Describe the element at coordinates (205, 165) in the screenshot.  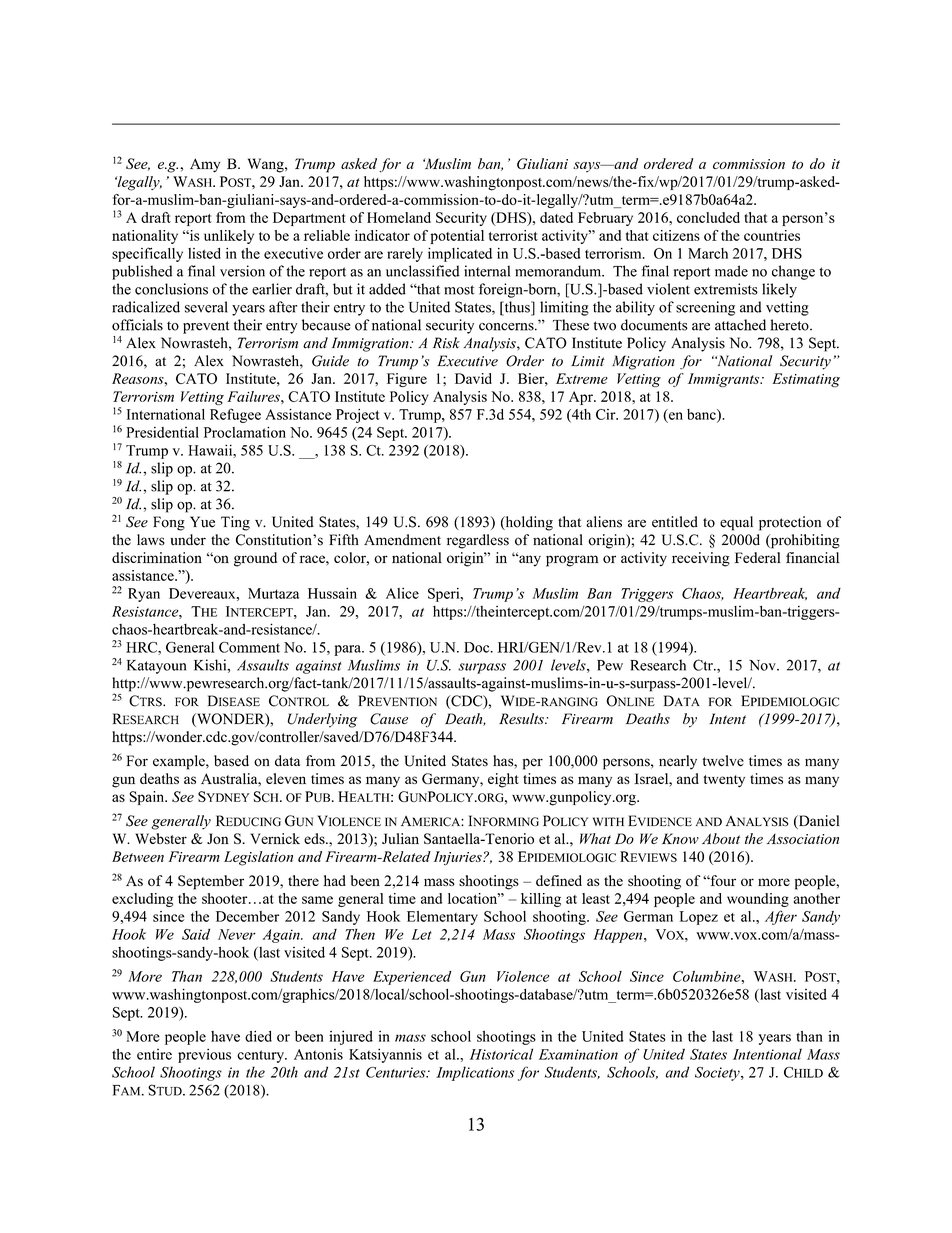
I see `Amy` at that location.
